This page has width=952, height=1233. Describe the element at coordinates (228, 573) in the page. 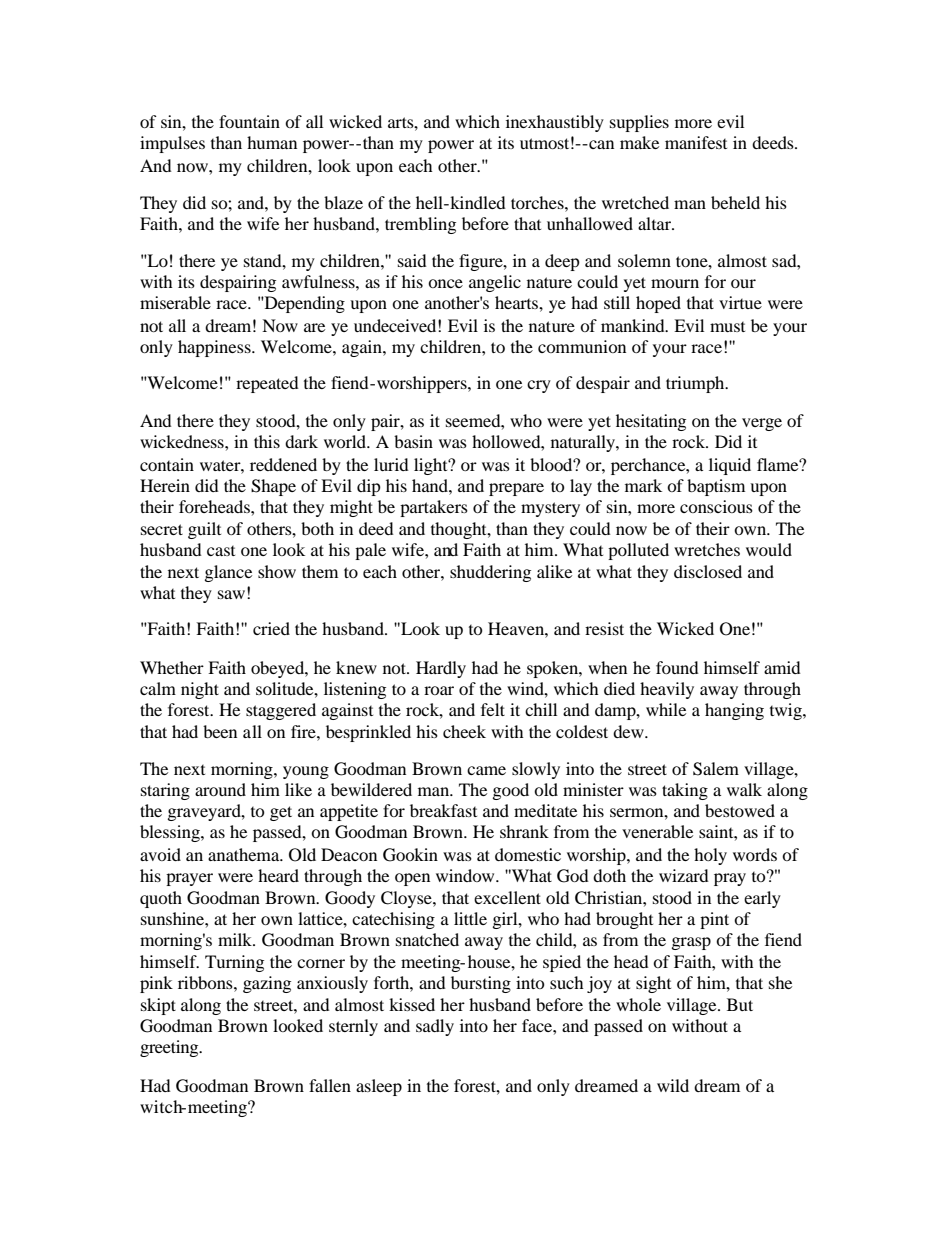

I see `glance` at that location.
